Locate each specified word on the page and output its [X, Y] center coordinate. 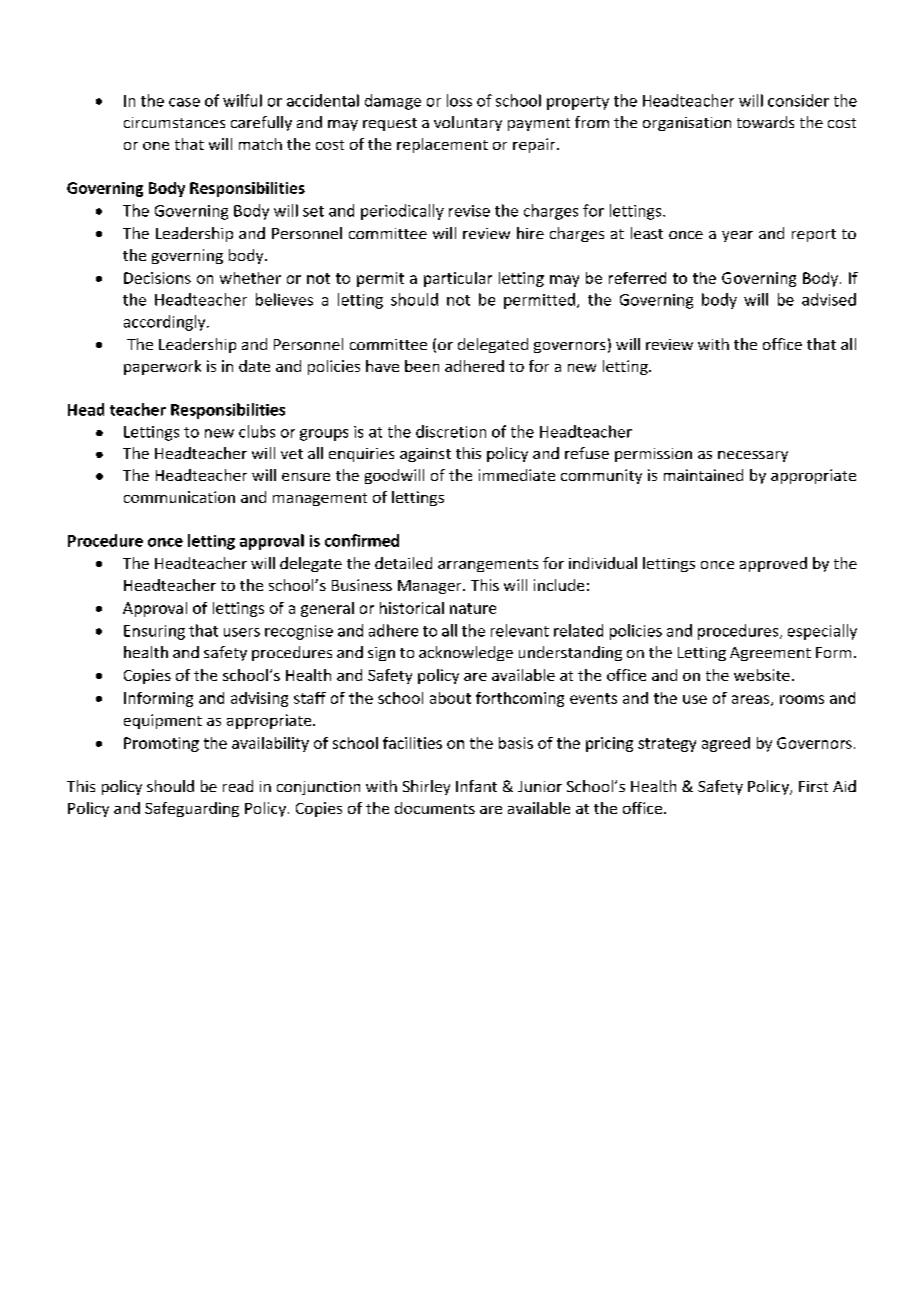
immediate [517, 475]
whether [250, 278]
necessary [753, 456]
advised [829, 299]
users [242, 632]
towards [765, 122]
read [238, 786]
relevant [520, 630]
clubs [257, 431]
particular [458, 279]
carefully [261, 123]
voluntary [468, 123]
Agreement [770, 654]
